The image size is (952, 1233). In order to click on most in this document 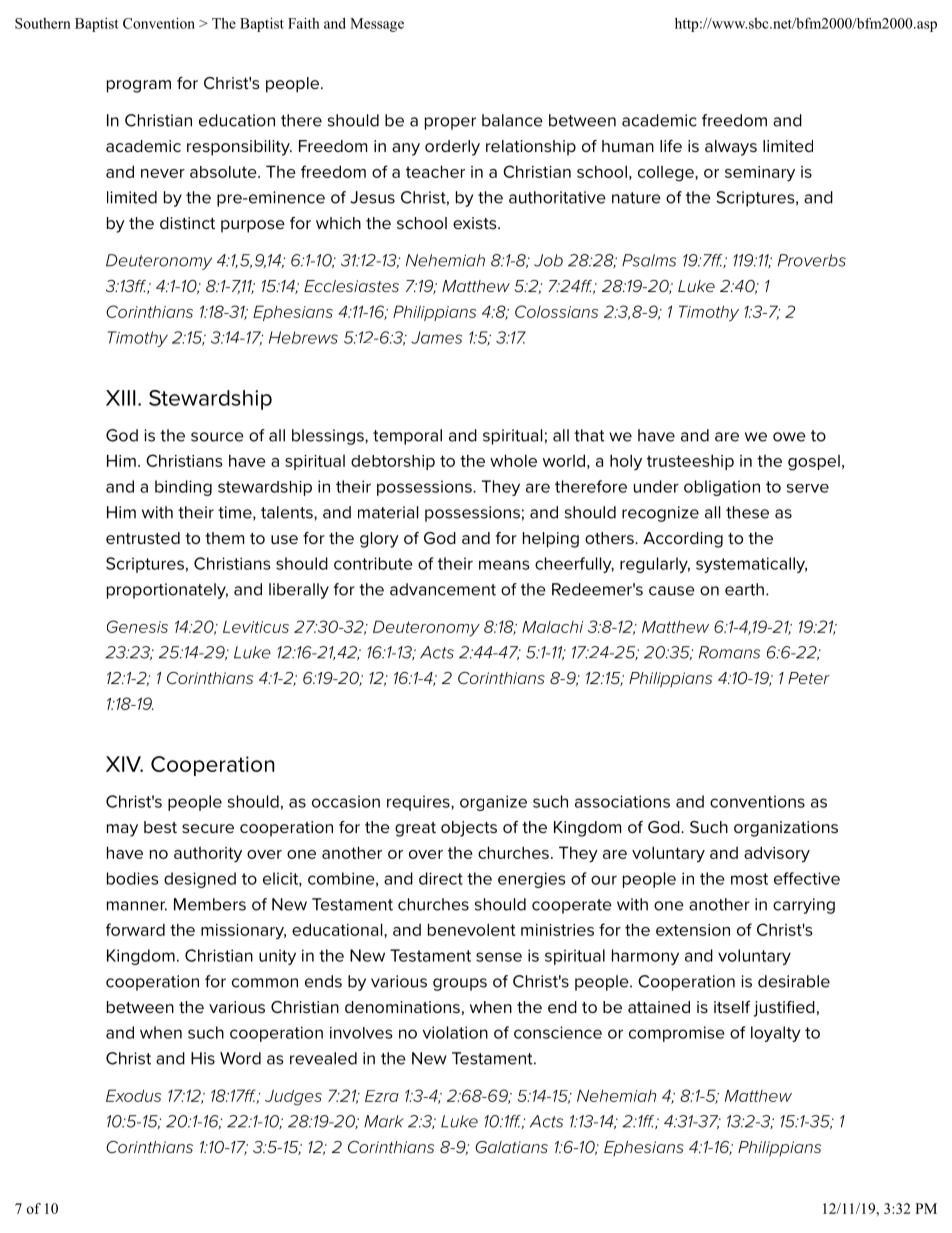, I will do `click(749, 879)`.
